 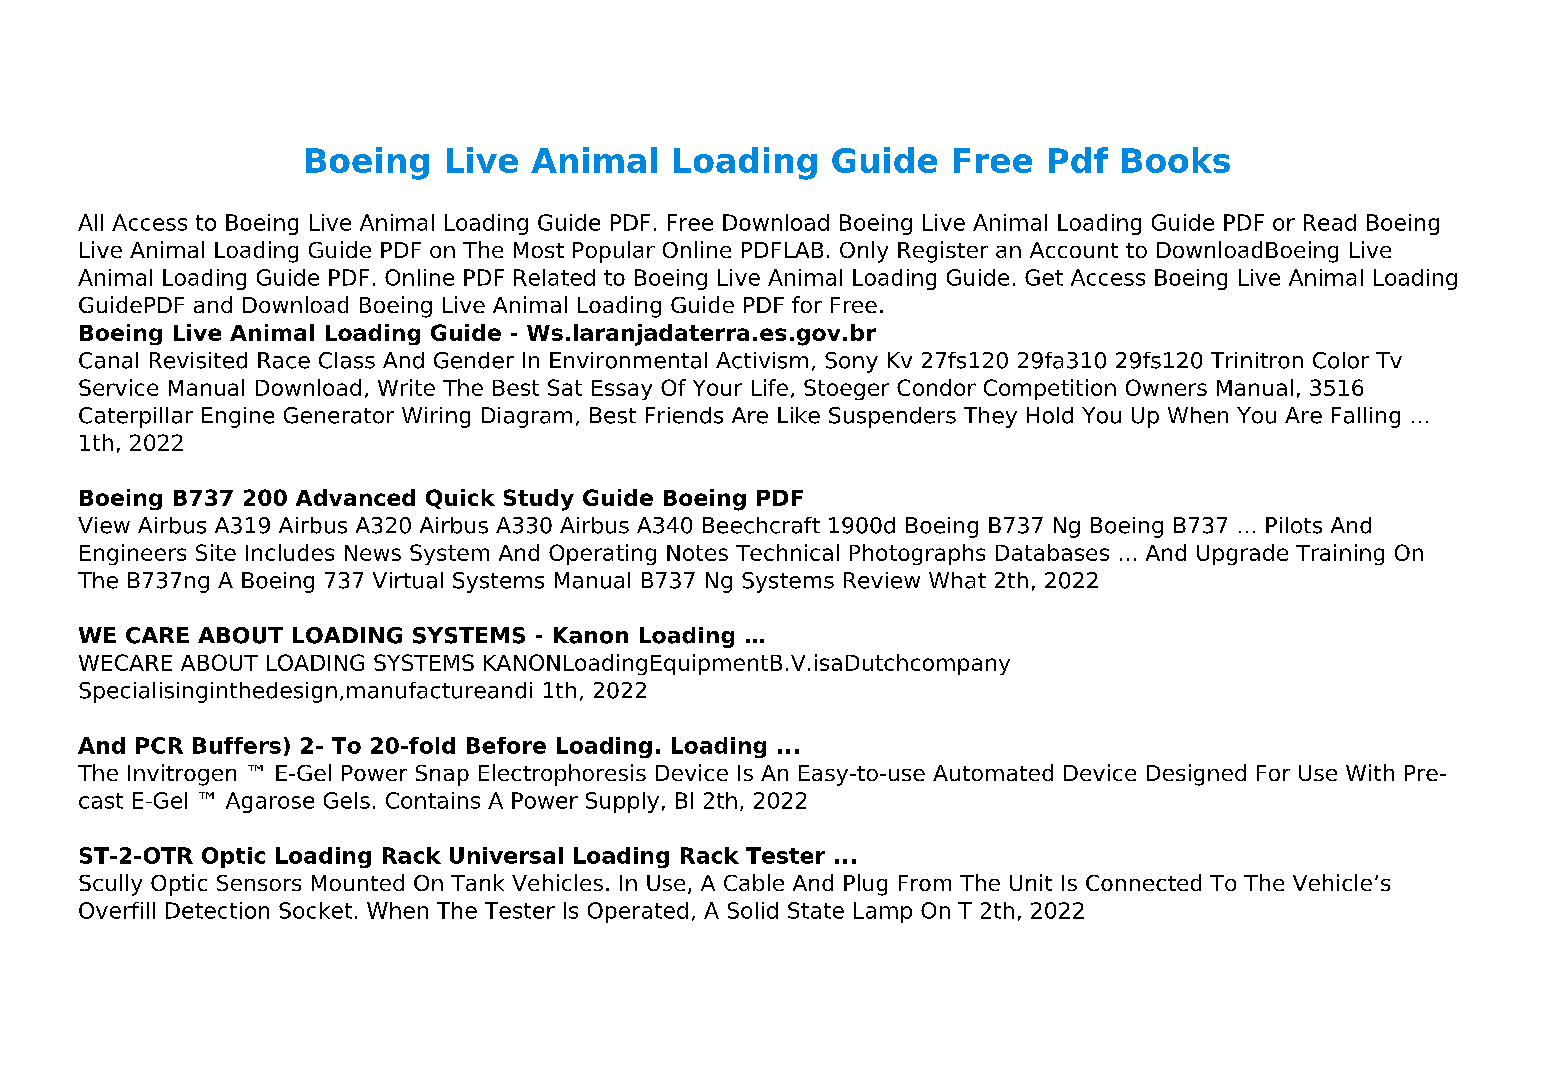 I want to click on Sensors, so click(x=259, y=883).
